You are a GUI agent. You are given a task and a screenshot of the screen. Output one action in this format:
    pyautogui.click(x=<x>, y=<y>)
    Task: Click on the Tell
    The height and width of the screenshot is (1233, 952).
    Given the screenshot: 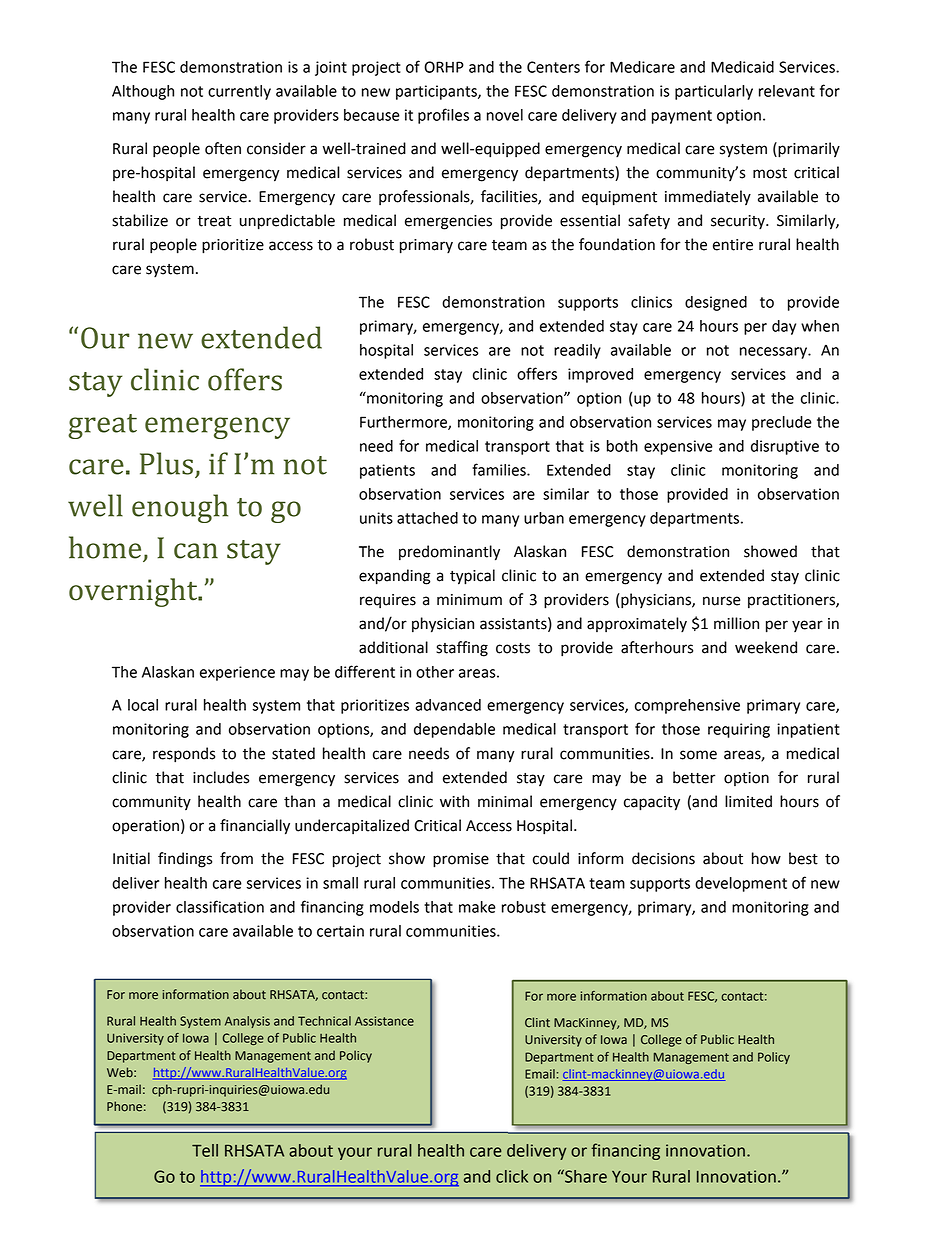 What is the action you would take?
    pyautogui.click(x=205, y=1150)
